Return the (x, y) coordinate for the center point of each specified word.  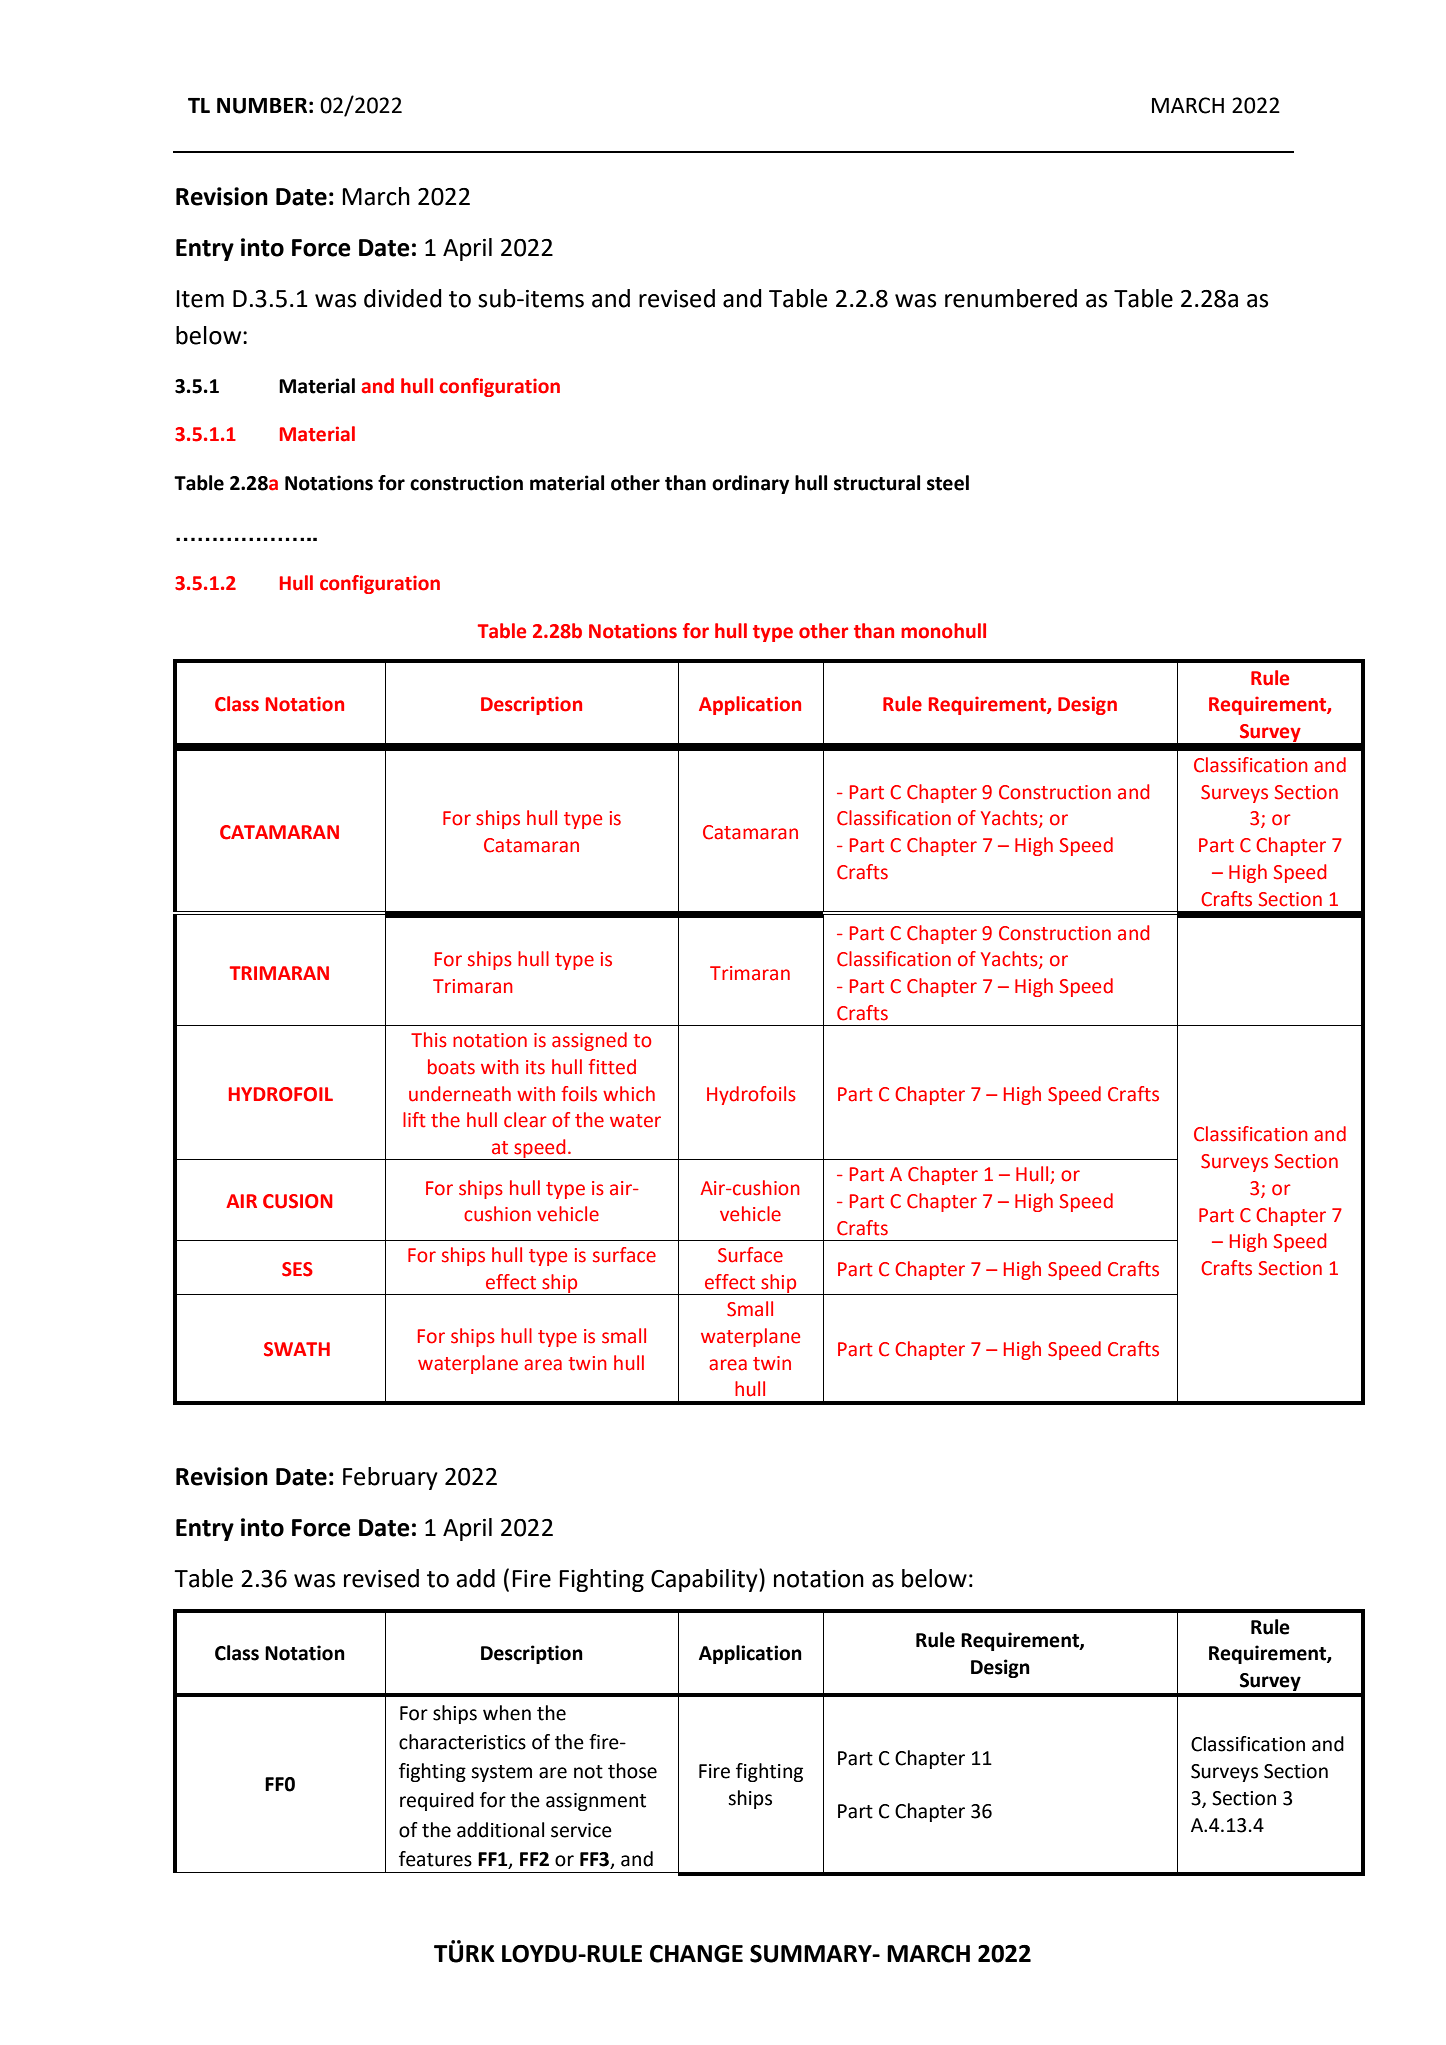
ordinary (750, 484)
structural (877, 483)
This (429, 1040)
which (629, 1094)
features (435, 1859)
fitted (612, 1067)
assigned (589, 1041)
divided (403, 298)
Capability (705, 1580)
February (390, 1478)
